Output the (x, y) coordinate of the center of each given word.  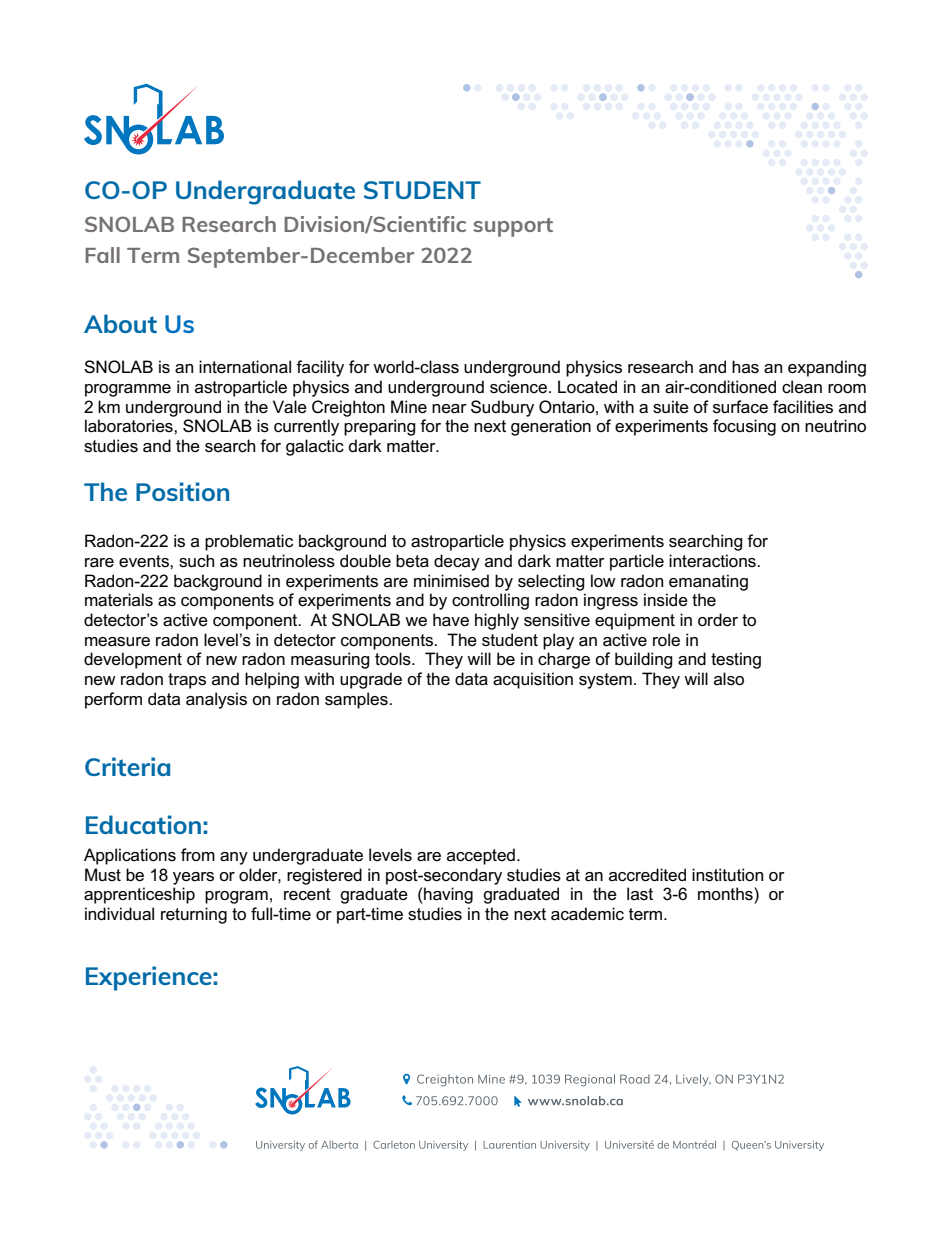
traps (187, 681)
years (193, 878)
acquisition (533, 680)
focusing (744, 427)
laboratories (130, 426)
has (745, 367)
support (513, 227)
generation (551, 427)
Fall (102, 255)
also (729, 679)
